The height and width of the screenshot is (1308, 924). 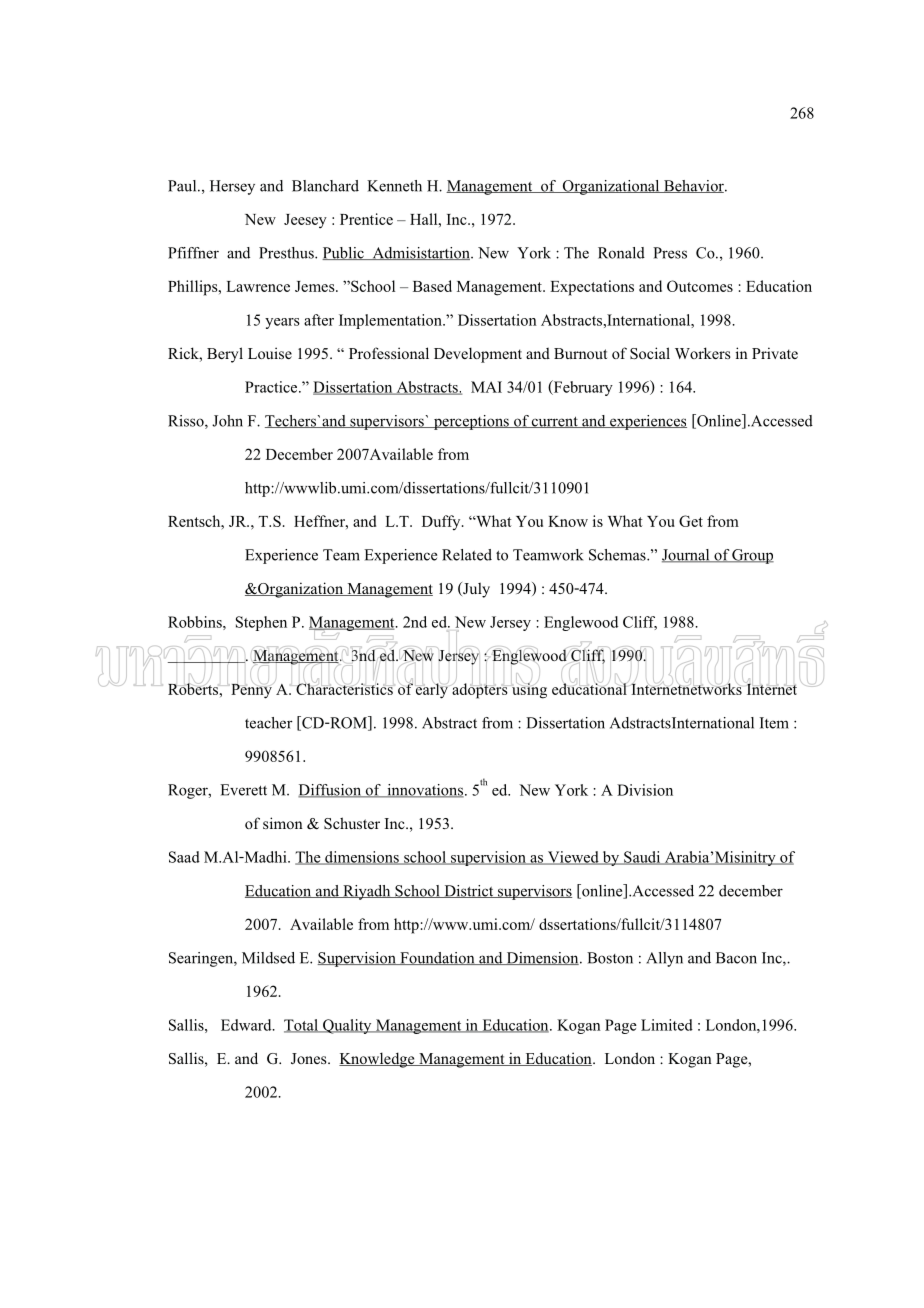 What do you see at coordinates (394, 186) in the screenshot?
I see `Kenneth` at bounding box center [394, 186].
